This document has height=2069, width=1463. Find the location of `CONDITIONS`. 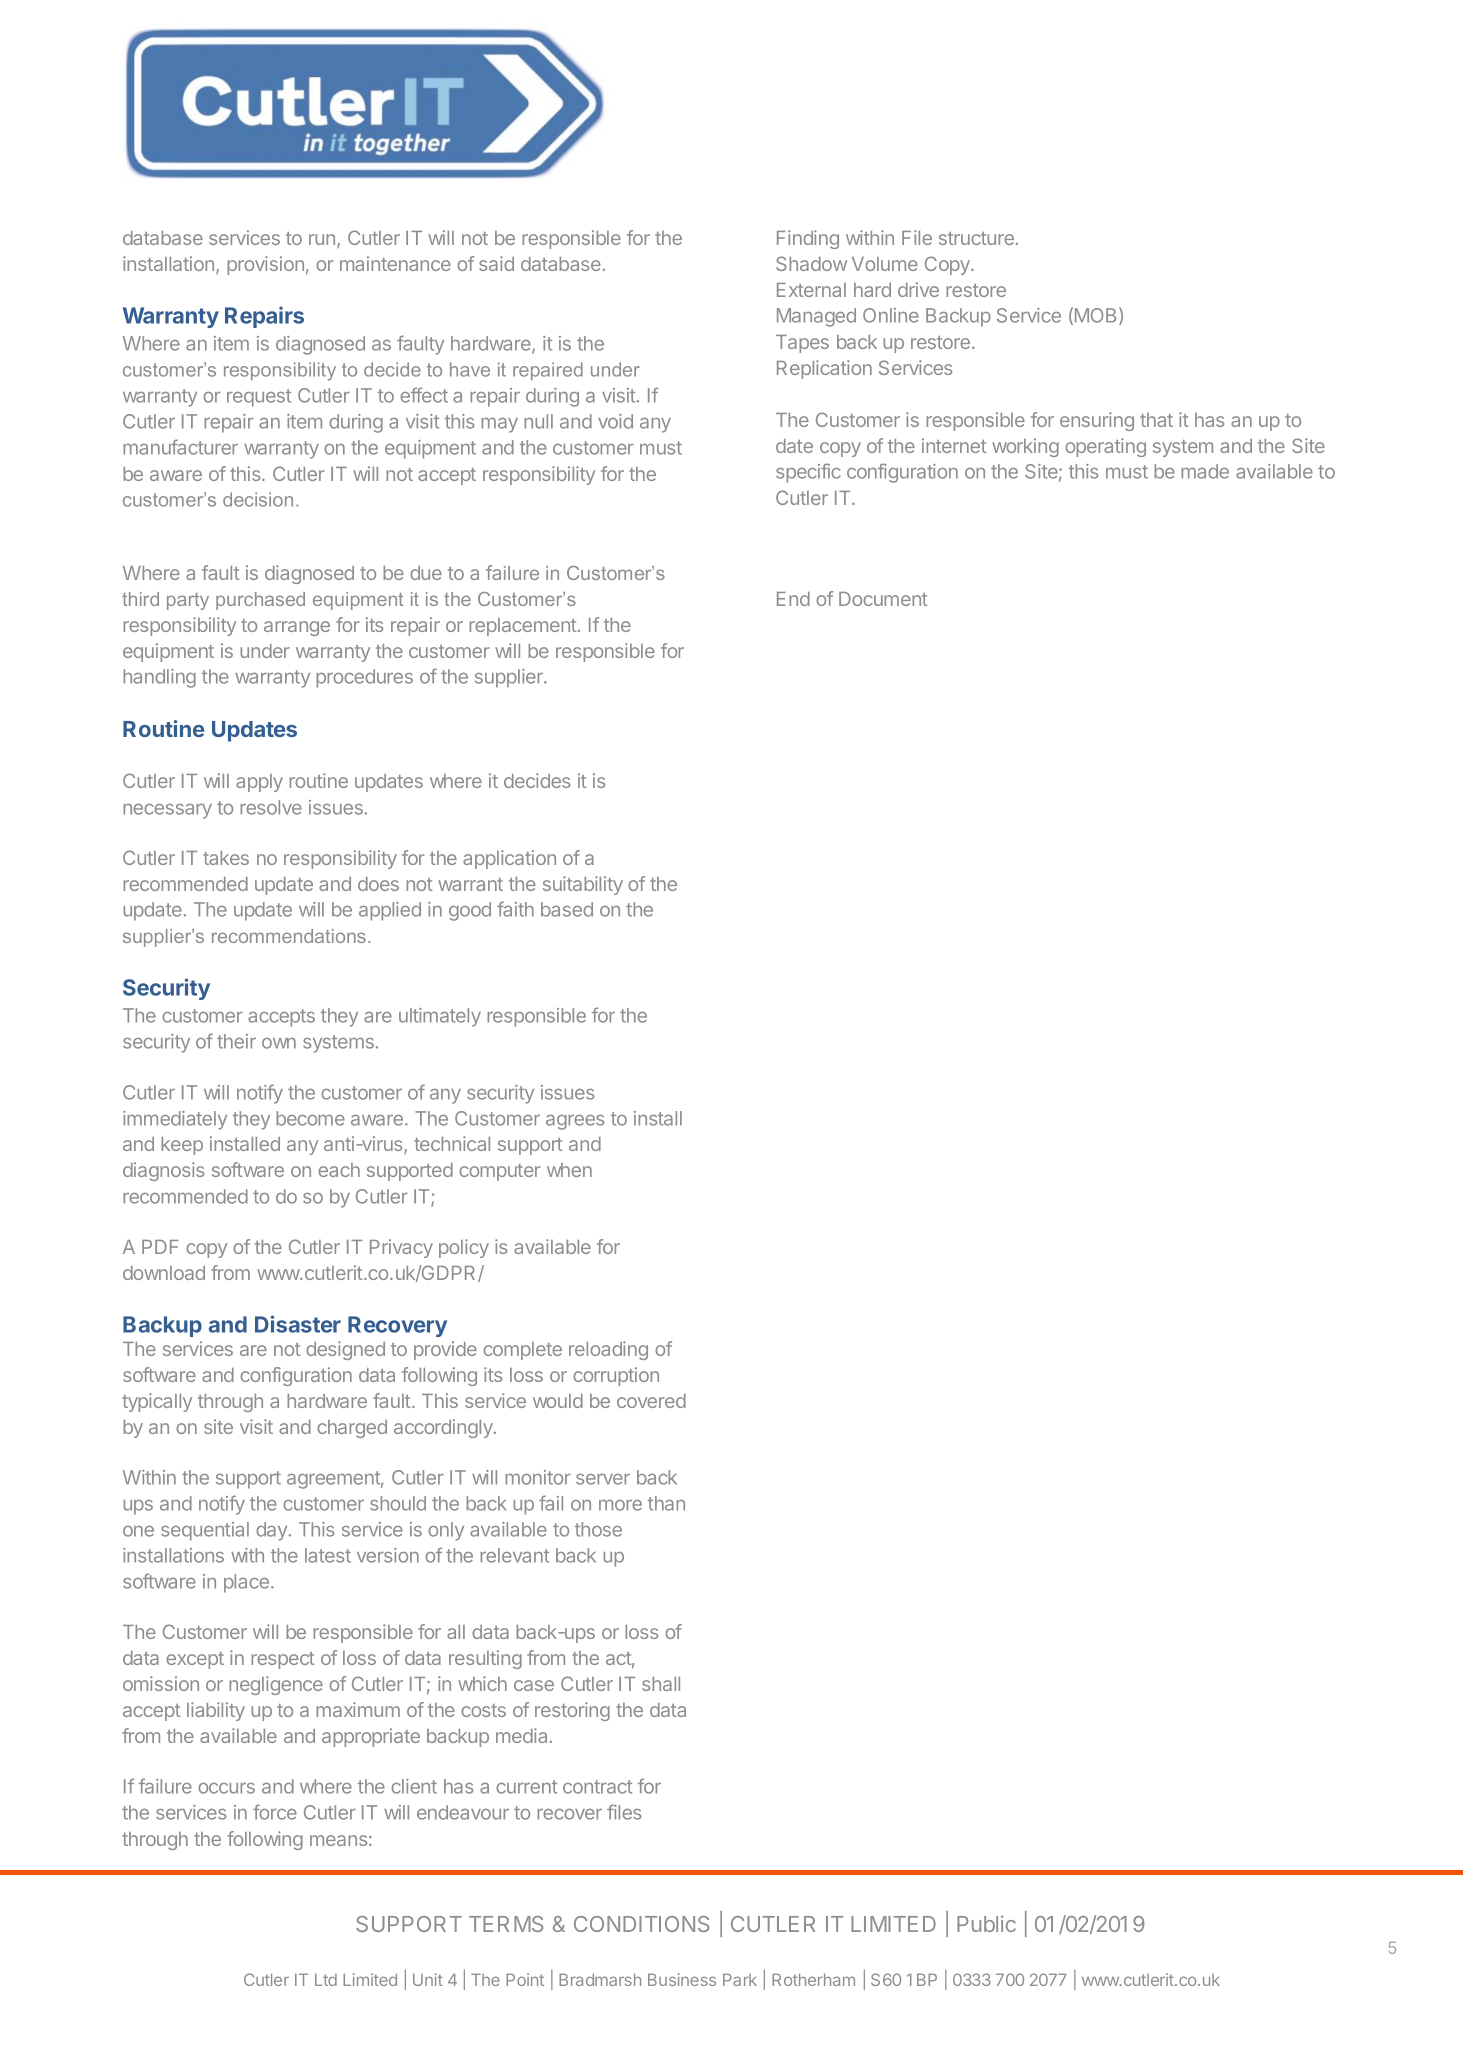

CONDITIONS is located at coordinates (641, 1924).
